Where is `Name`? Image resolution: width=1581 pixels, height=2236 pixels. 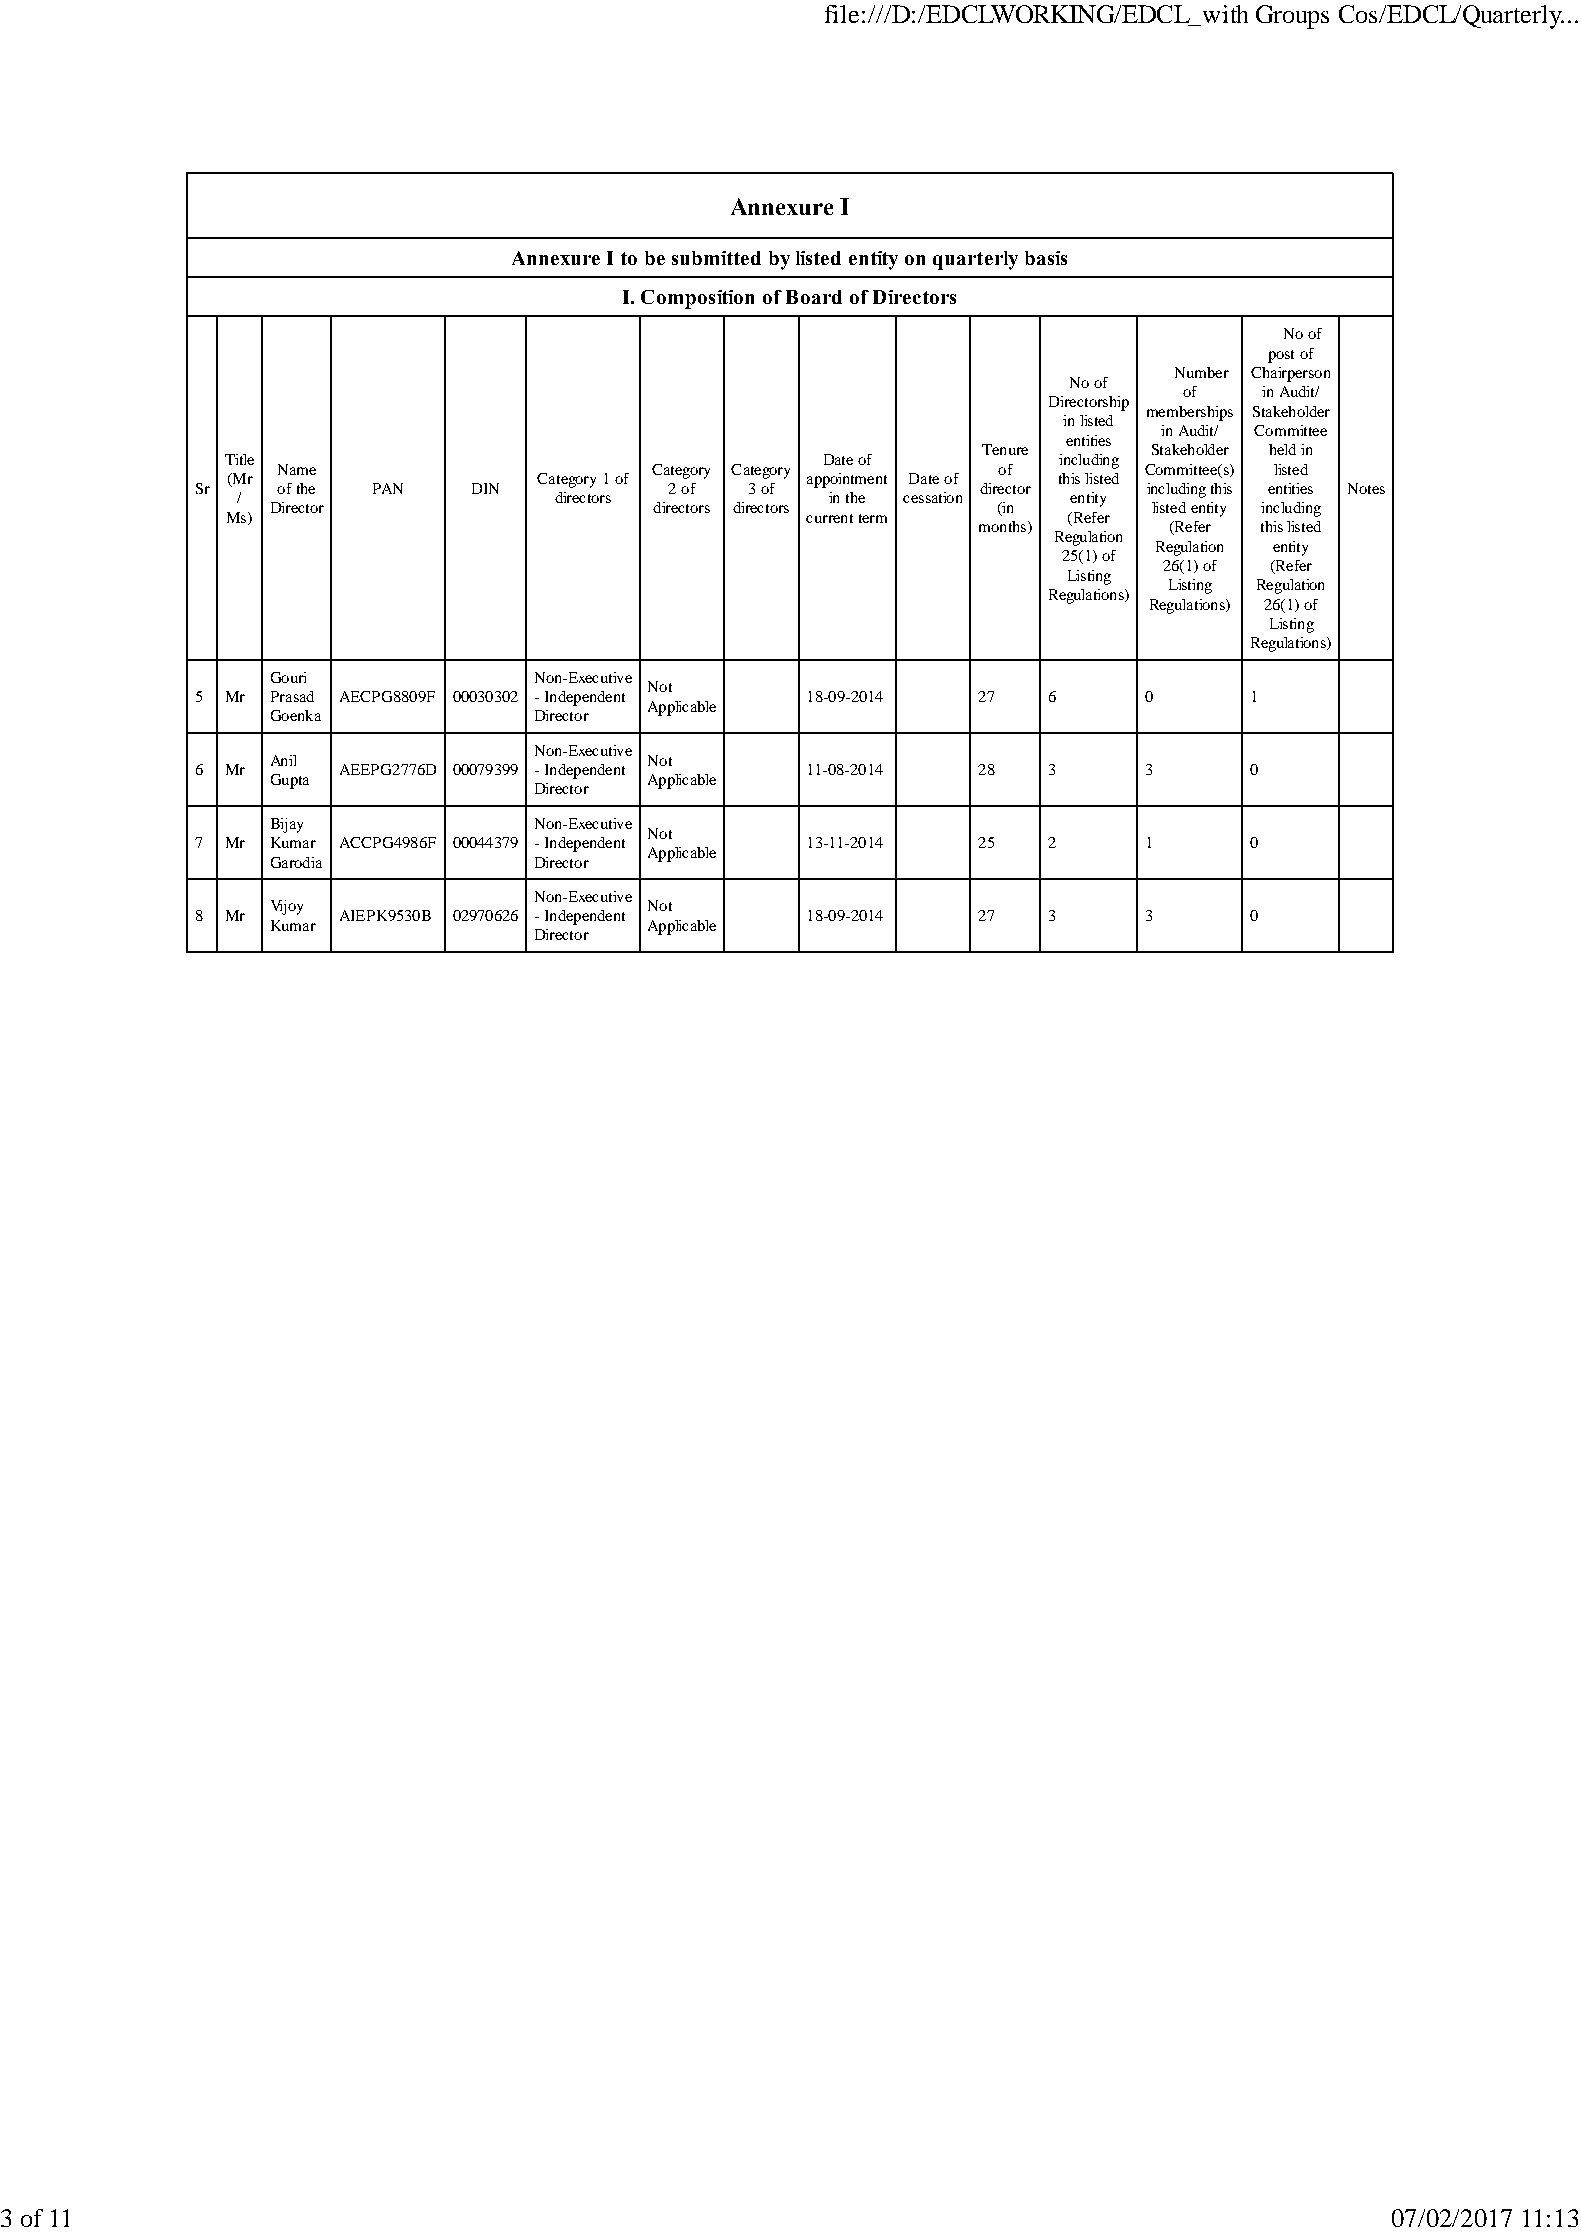
Name is located at coordinates (297, 469).
